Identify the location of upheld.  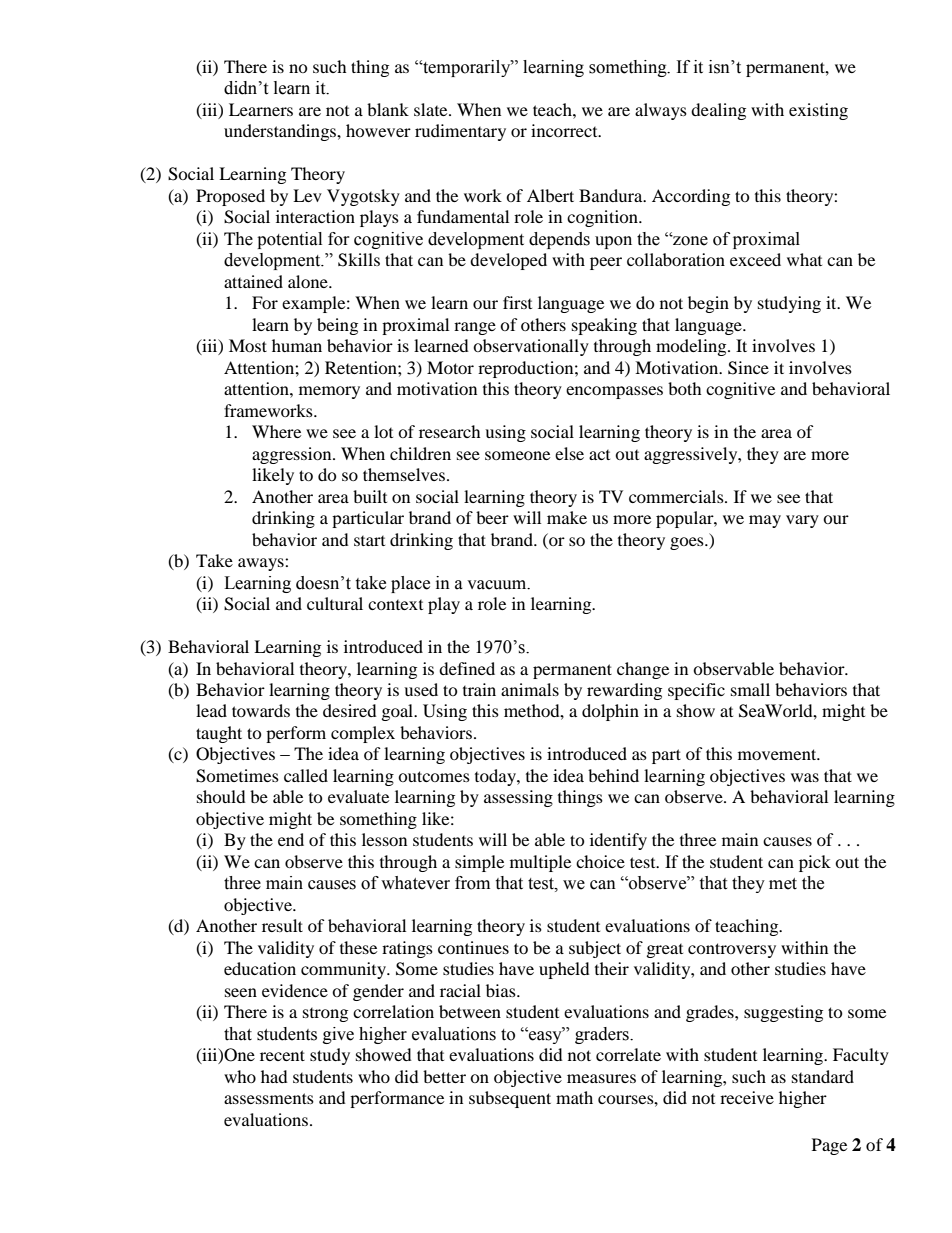
(564, 970).
